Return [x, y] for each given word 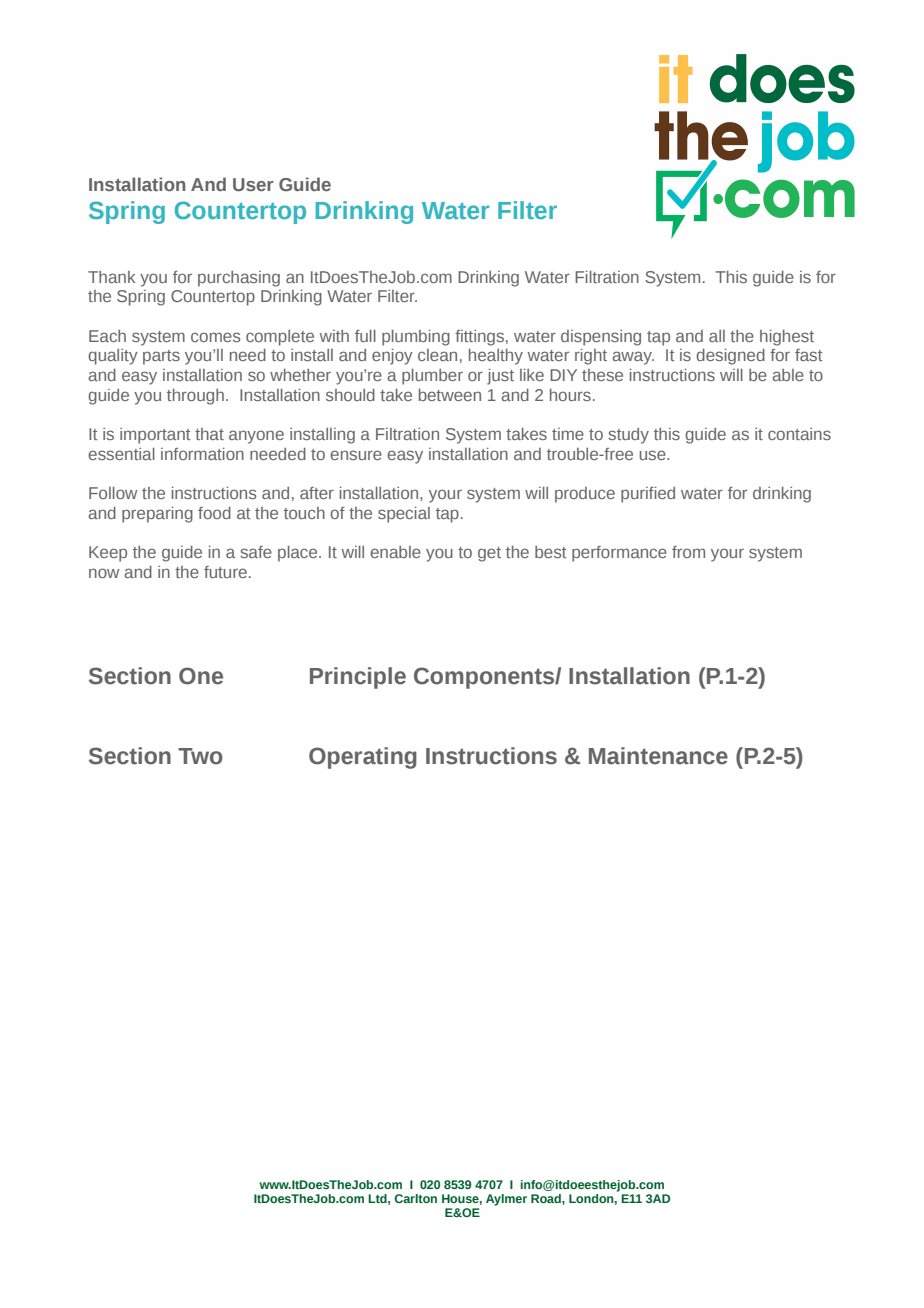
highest [787, 338]
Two [200, 756]
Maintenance [658, 756]
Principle [358, 678]
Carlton [415, 1198]
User [253, 184]
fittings [479, 338]
